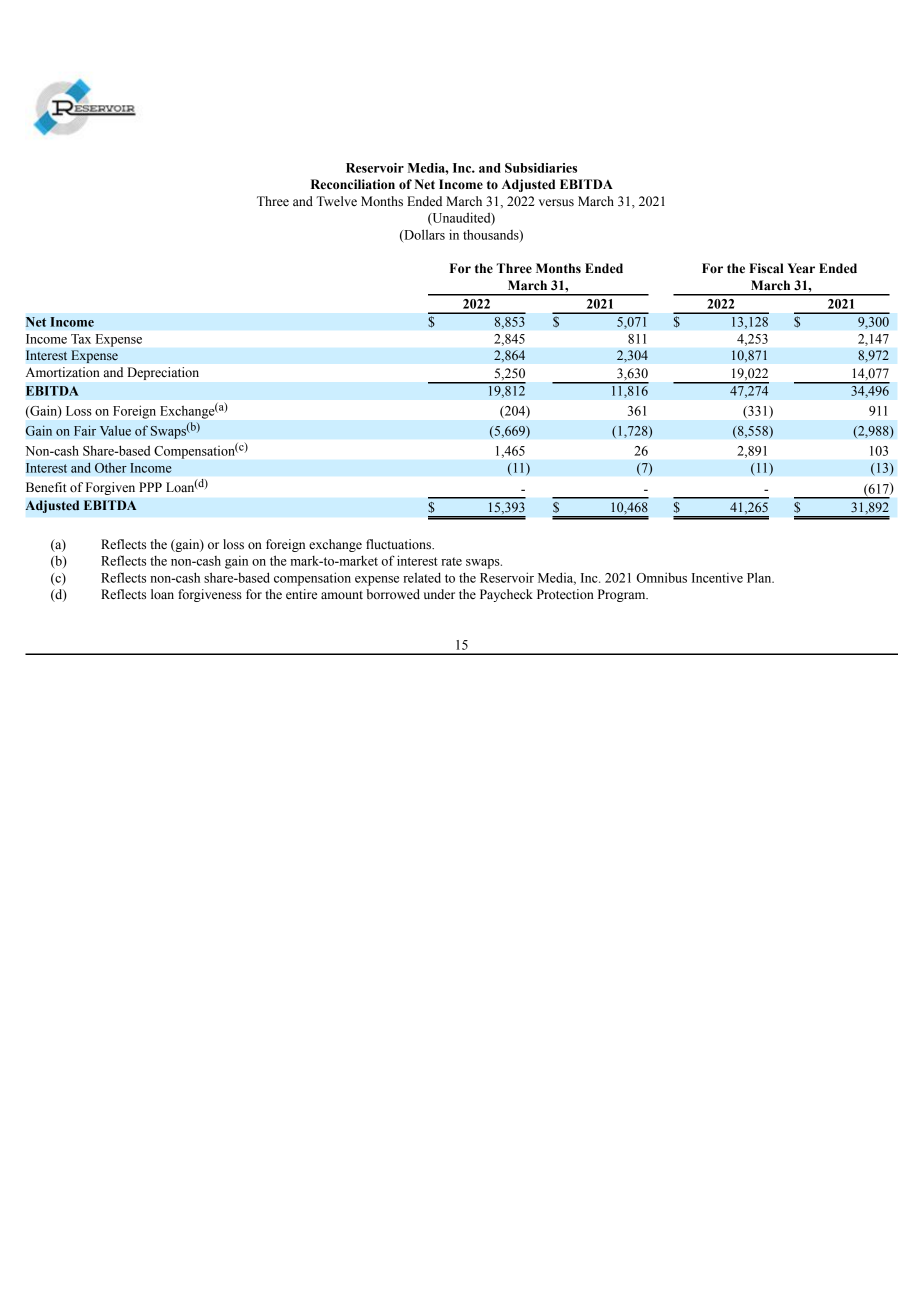 The image size is (924, 1308). What do you see at coordinates (353, 184) in the screenshot?
I see `Reconciliation` at bounding box center [353, 184].
